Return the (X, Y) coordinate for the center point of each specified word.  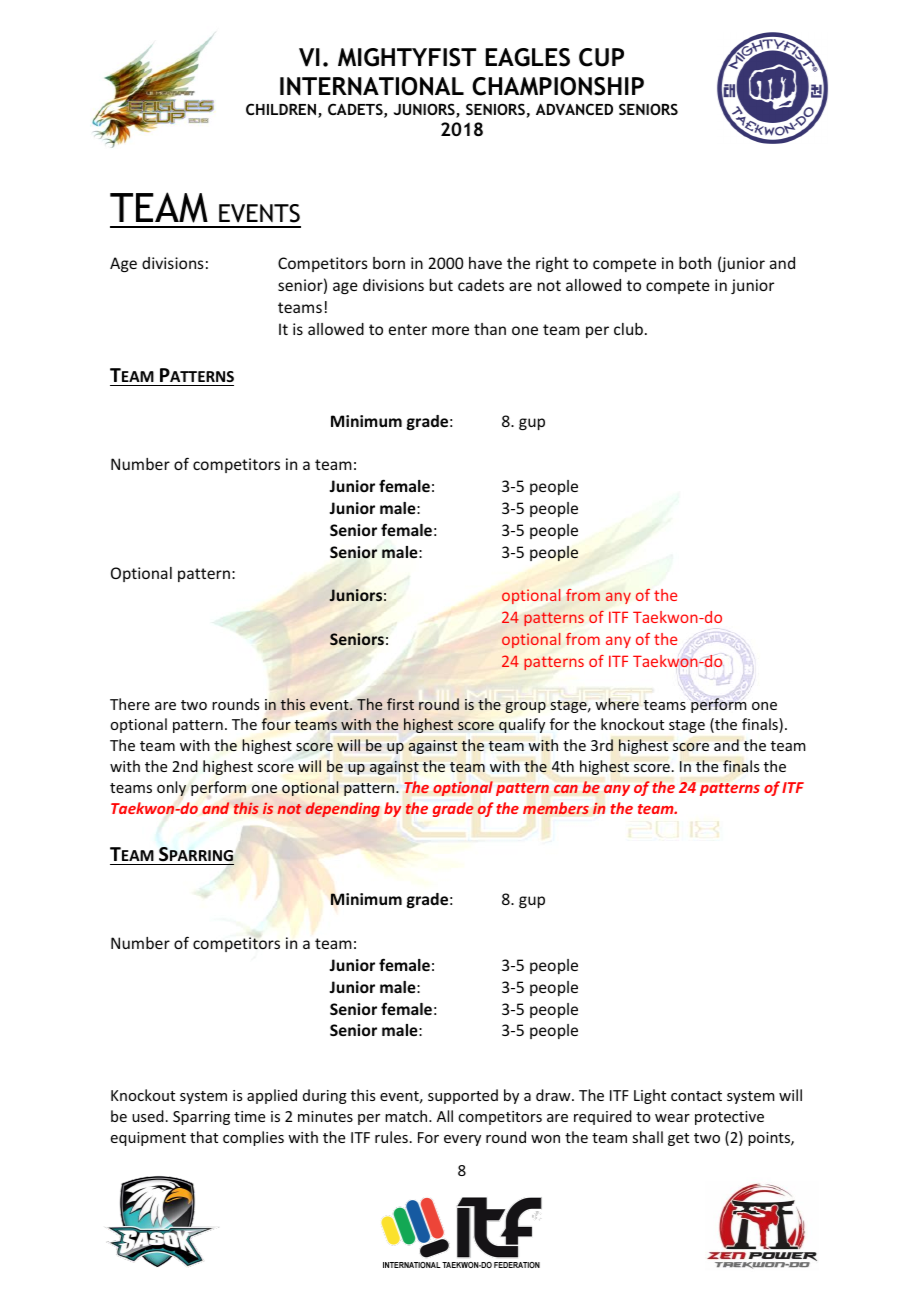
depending (343, 809)
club (628, 329)
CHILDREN (282, 110)
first (400, 704)
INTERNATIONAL (372, 86)
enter (408, 329)
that (204, 1137)
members (556, 808)
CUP (601, 57)
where (617, 704)
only (171, 788)
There (130, 704)
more (450, 330)
